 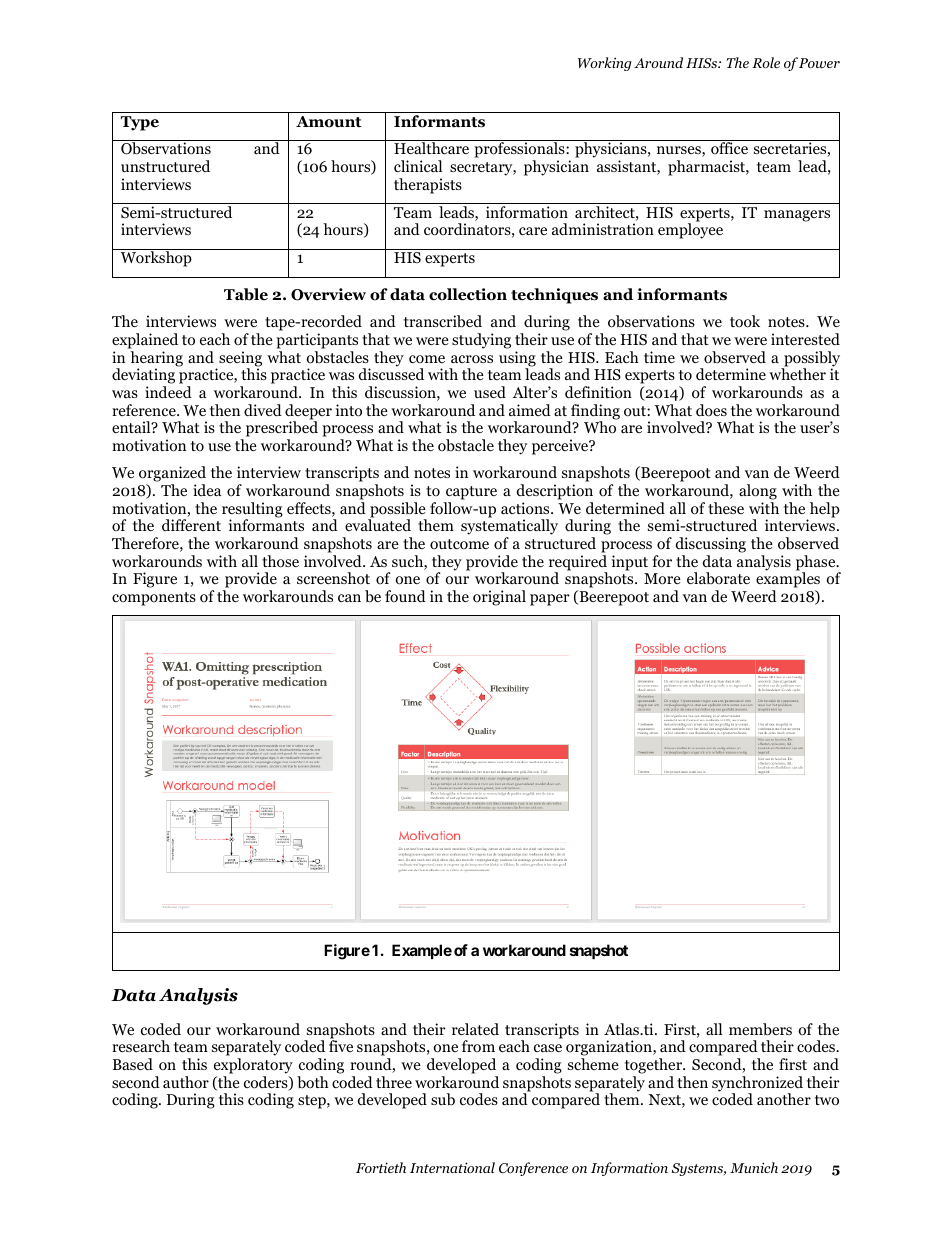 What do you see at coordinates (452, 1167) in the screenshot?
I see `International` at bounding box center [452, 1167].
